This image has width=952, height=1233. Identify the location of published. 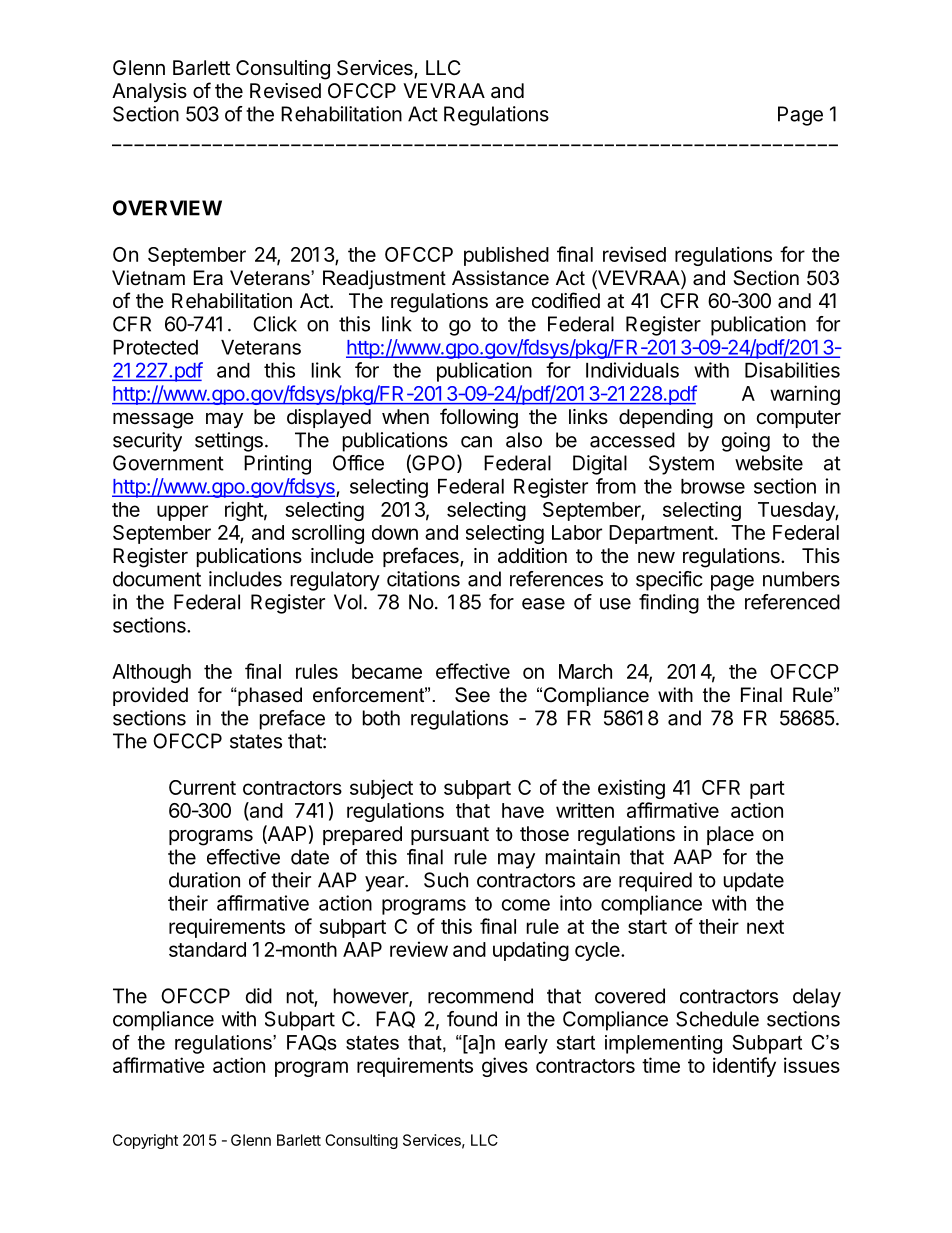
(506, 256).
